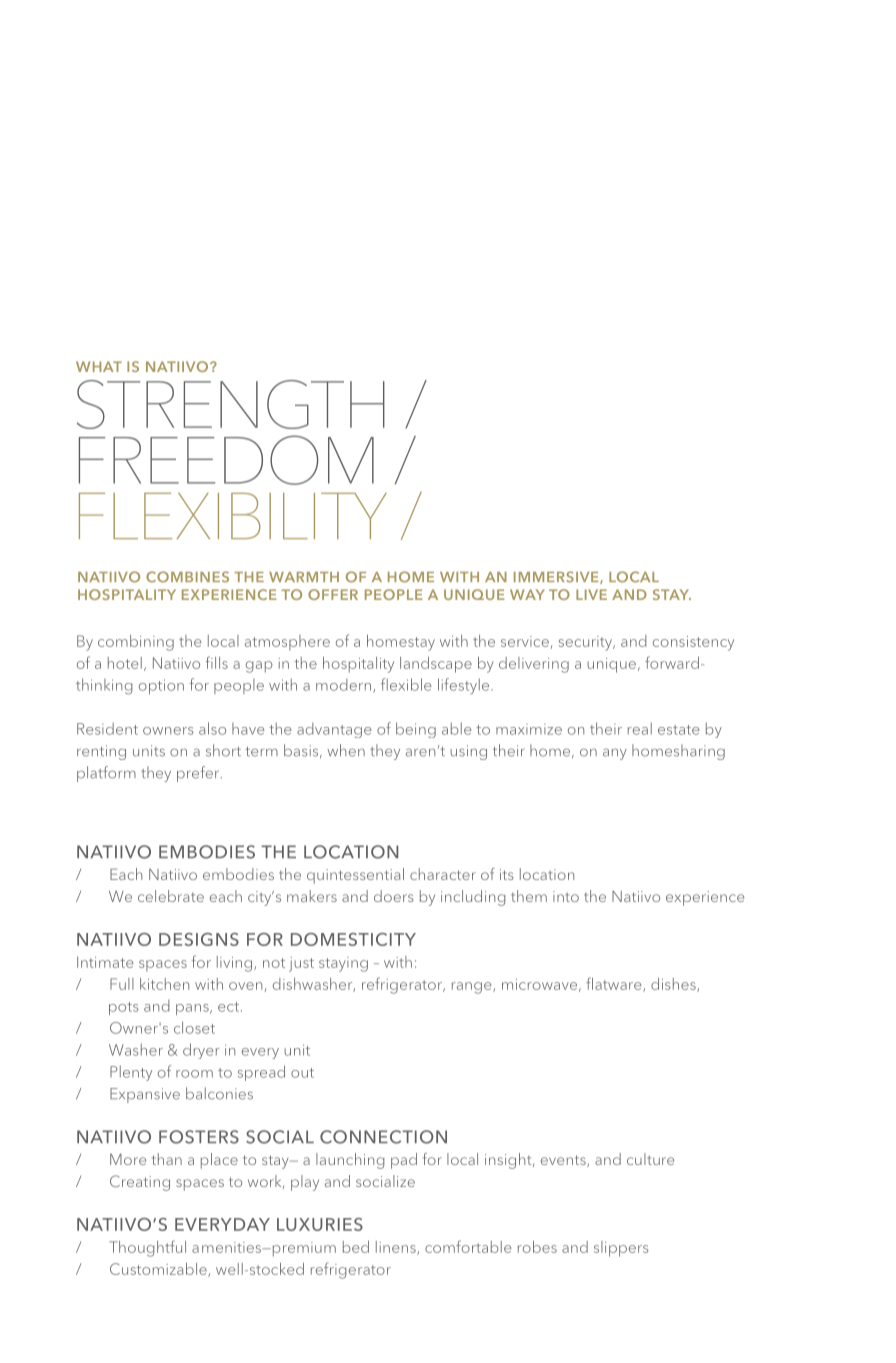 The height and width of the image is (1363, 896). Describe the element at coordinates (557, 577) in the image. I see `IMMERSIVE` at that location.
